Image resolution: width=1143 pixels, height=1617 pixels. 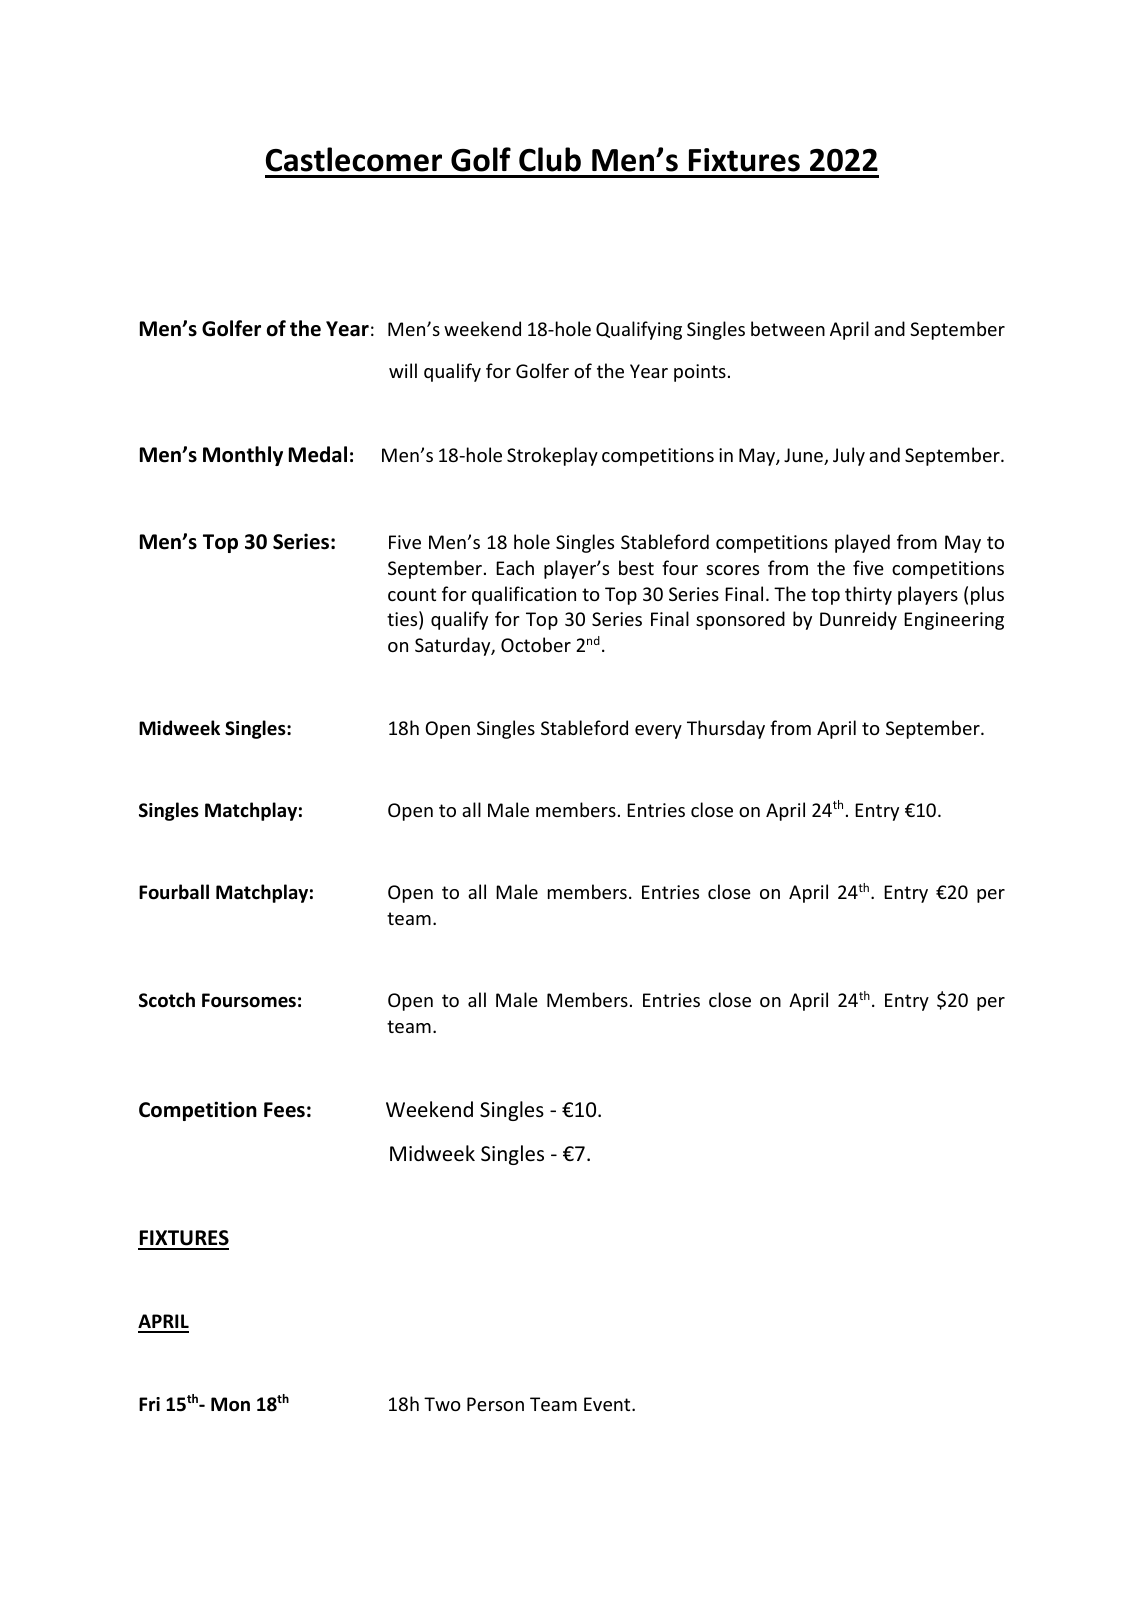 What do you see at coordinates (403, 370) in the document?
I see `will` at bounding box center [403, 370].
